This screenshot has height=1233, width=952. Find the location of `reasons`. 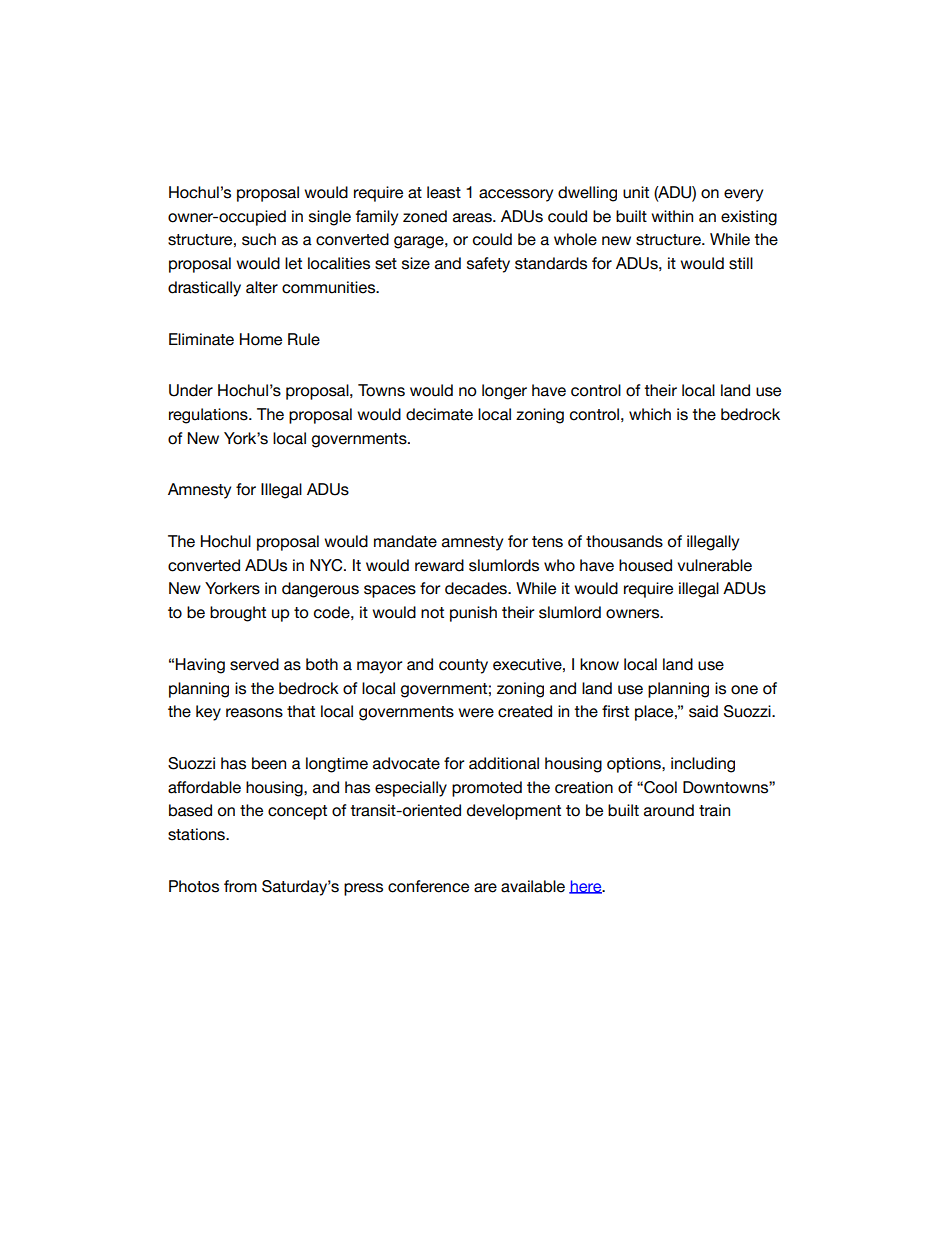

reasons is located at coordinates (254, 713).
